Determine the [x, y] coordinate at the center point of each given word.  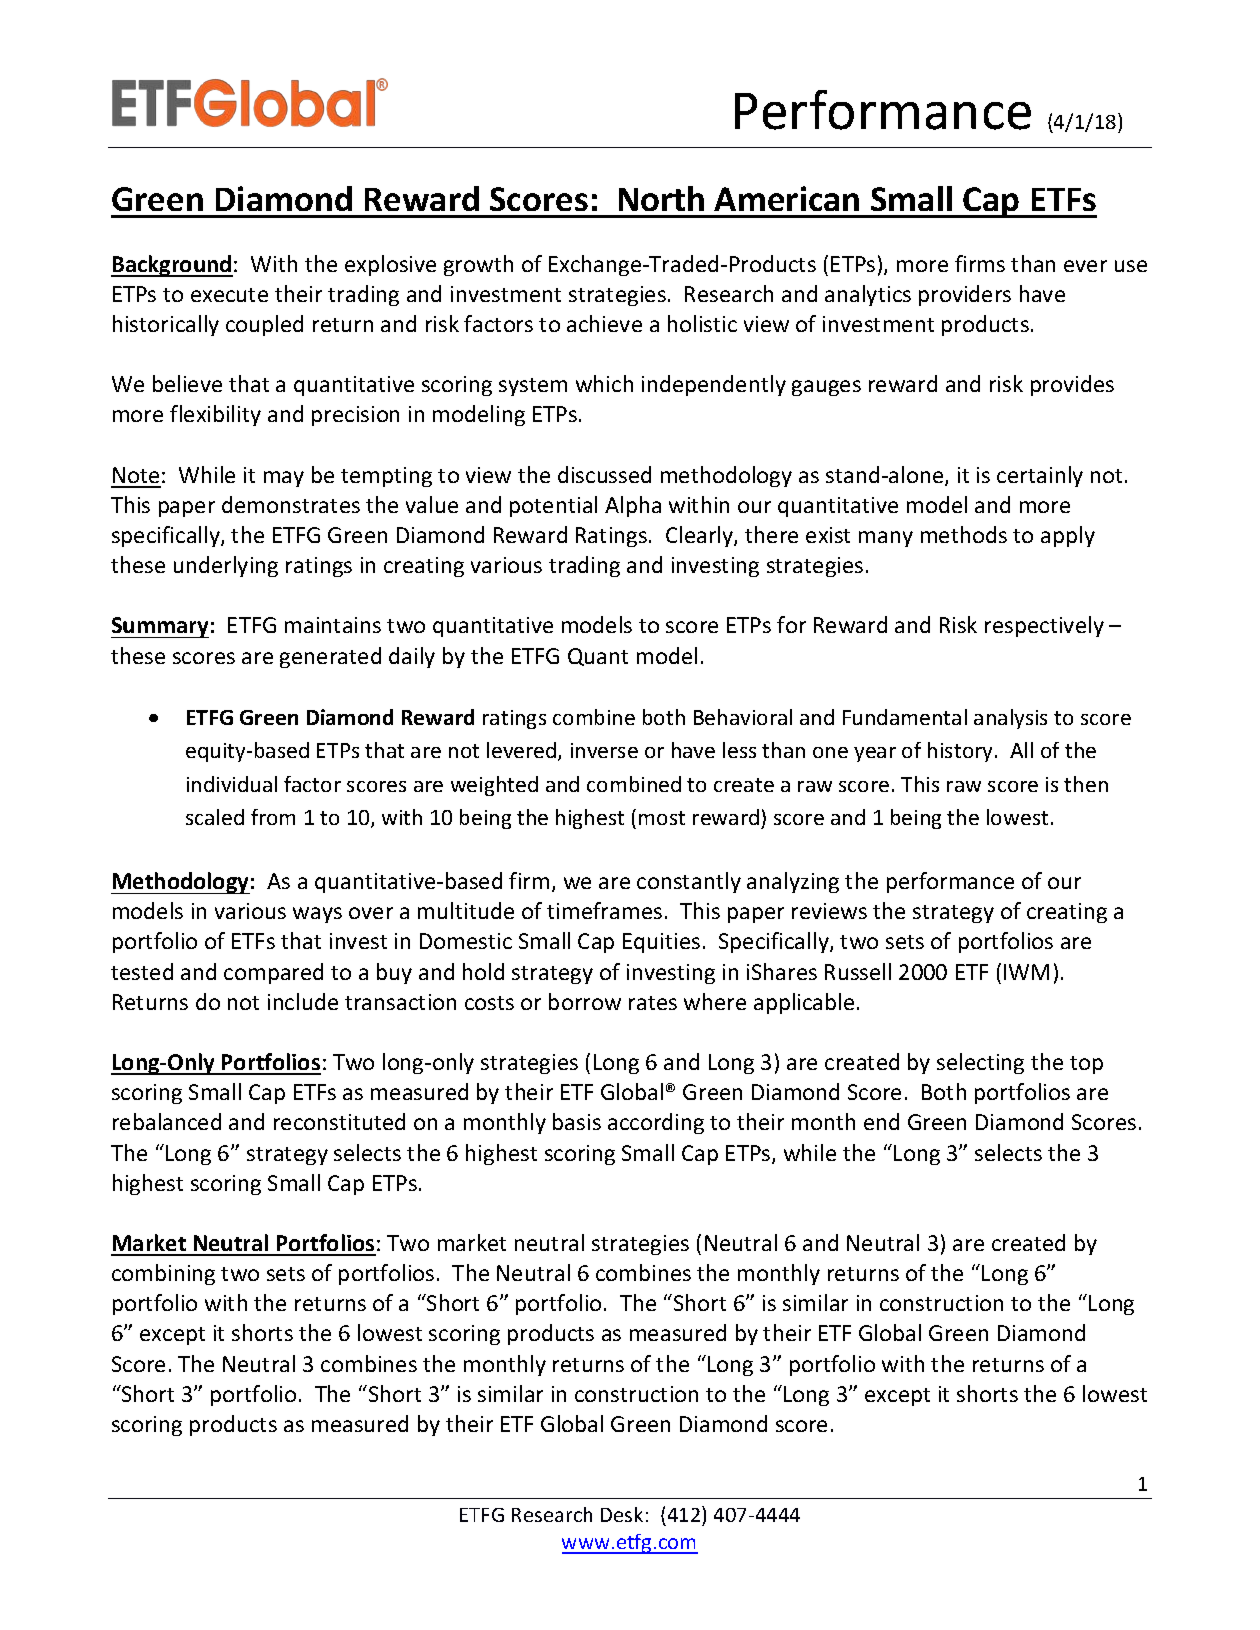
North [661, 198]
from [273, 817]
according [656, 1123]
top [1086, 1065]
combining [163, 1274]
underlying [226, 566]
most [662, 818]
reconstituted [339, 1121]
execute [229, 295]
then [1086, 784]
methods [964, 534]
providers [965, 295]
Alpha [633, 506]
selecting [980, 1063]
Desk [622, 1514]
